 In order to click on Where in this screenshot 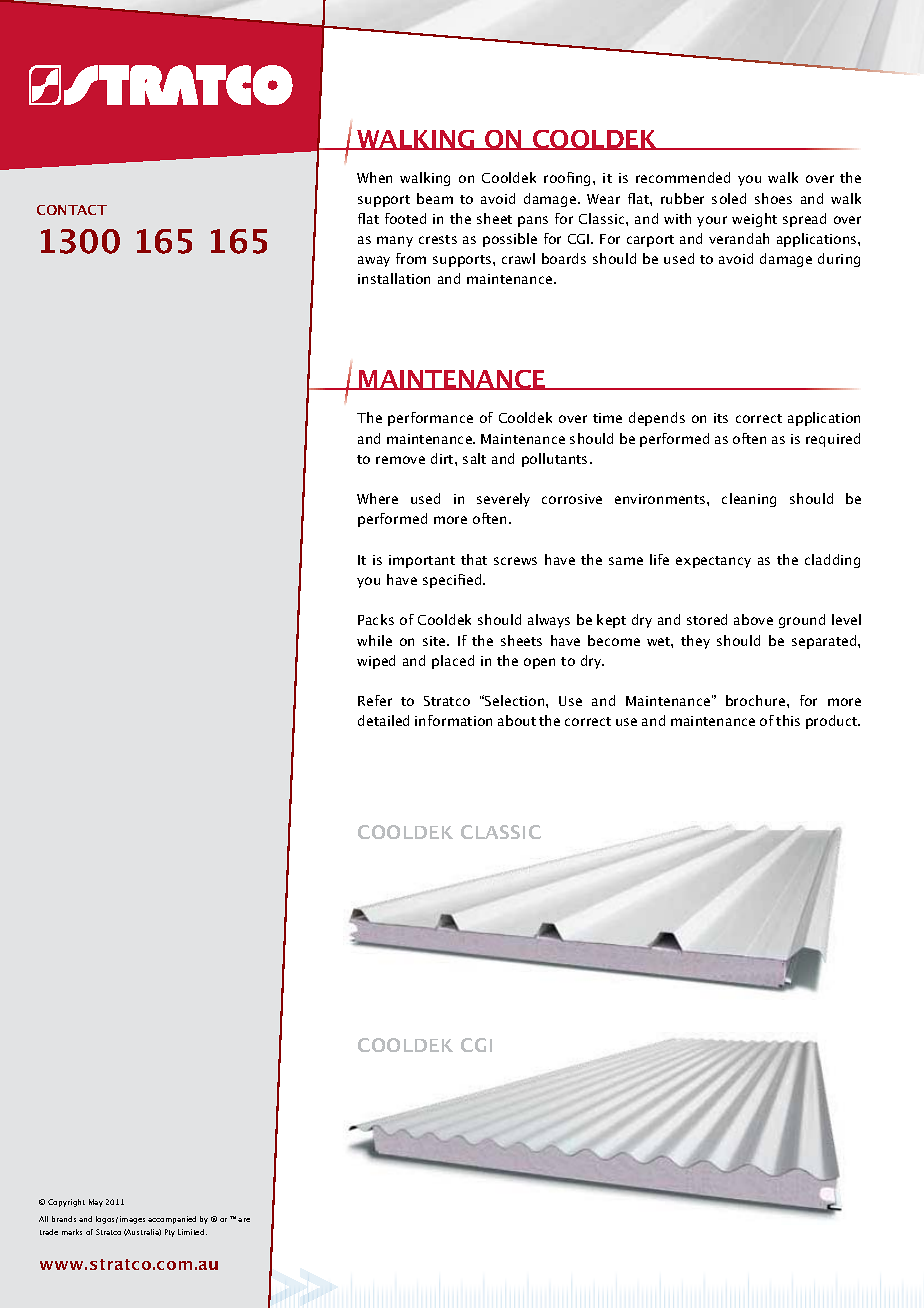, I will do `click(377, 498)`.
